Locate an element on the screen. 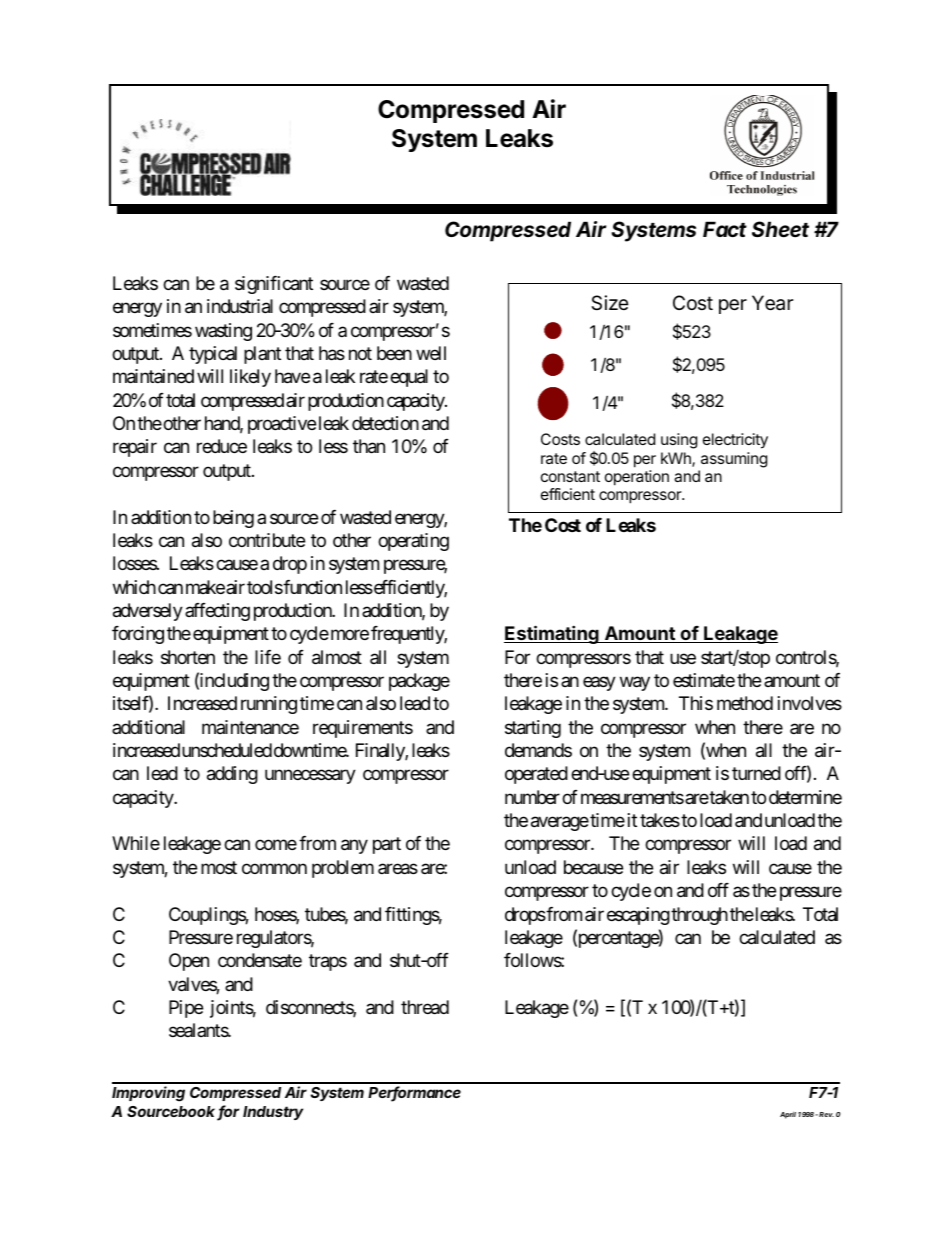 The height and width of the screenshot is (1233, 952). well is located at coordinates (431, 353).
